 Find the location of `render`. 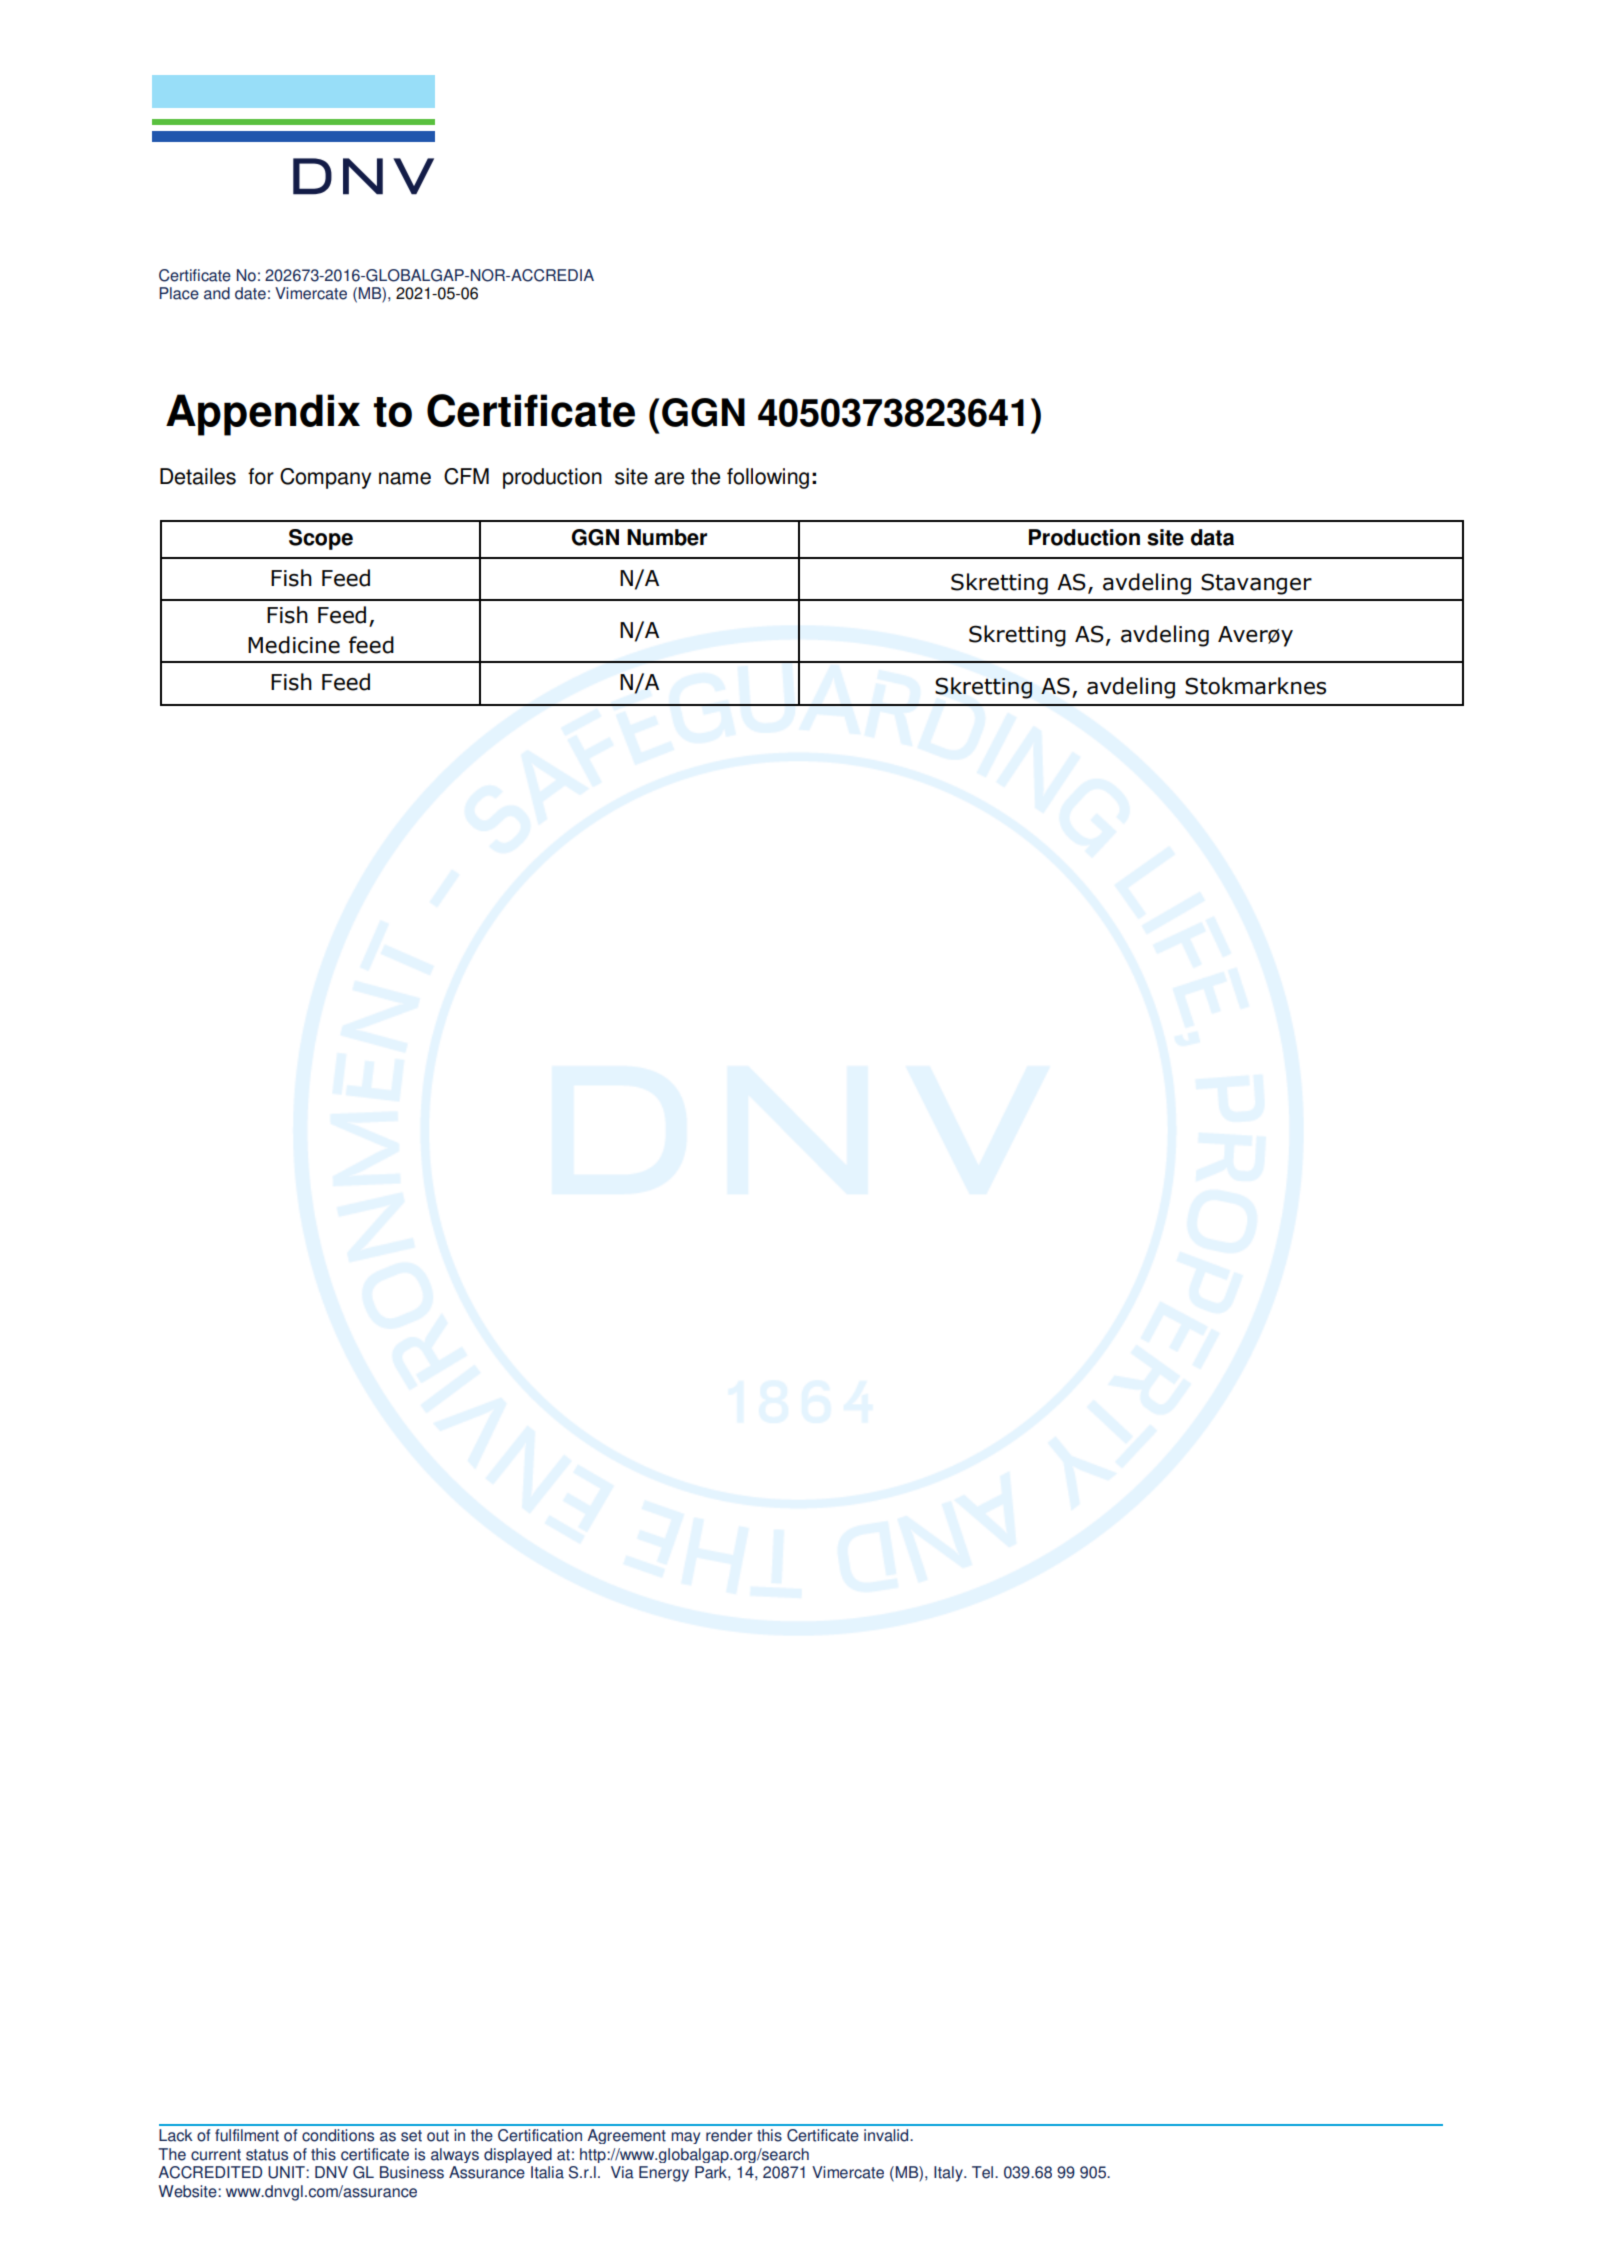

render is located at coordinates (729, 2135).
